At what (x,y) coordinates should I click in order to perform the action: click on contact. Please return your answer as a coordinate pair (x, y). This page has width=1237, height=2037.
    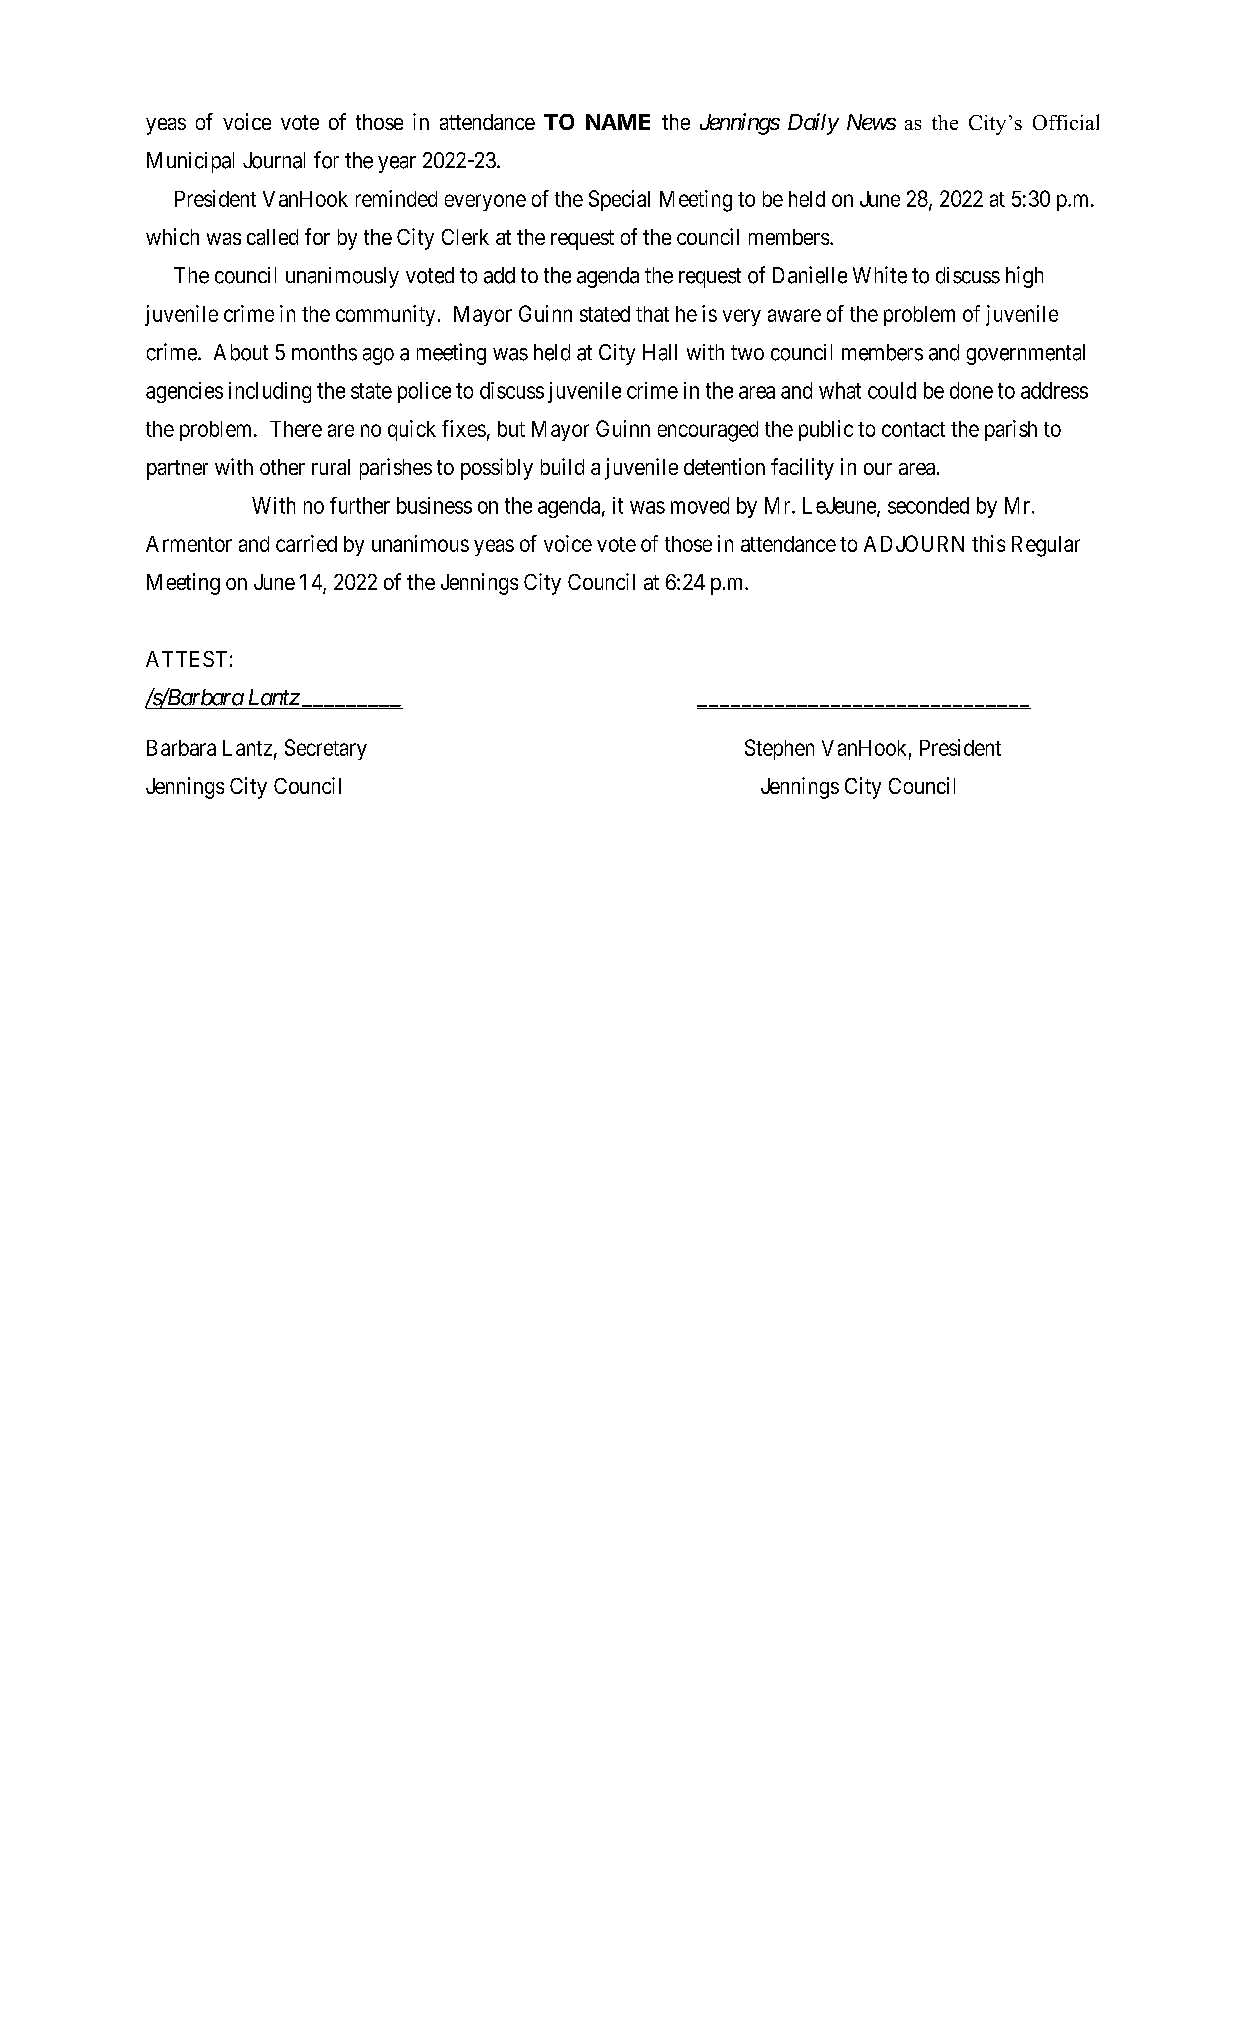
    Looking at the image, I should click on (913, 429).
